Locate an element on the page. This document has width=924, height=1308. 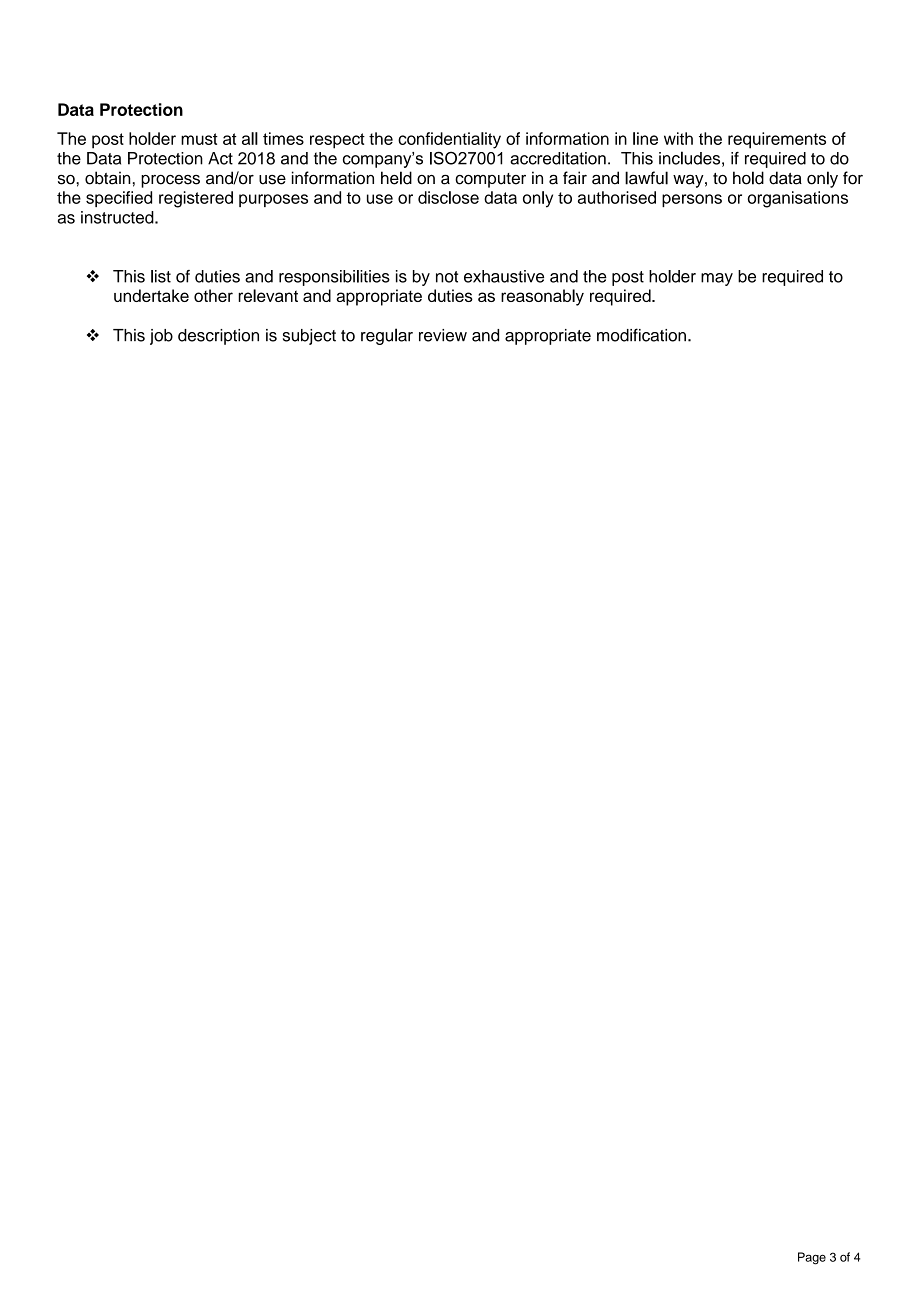
regular is located at coordinates (387, 336).
